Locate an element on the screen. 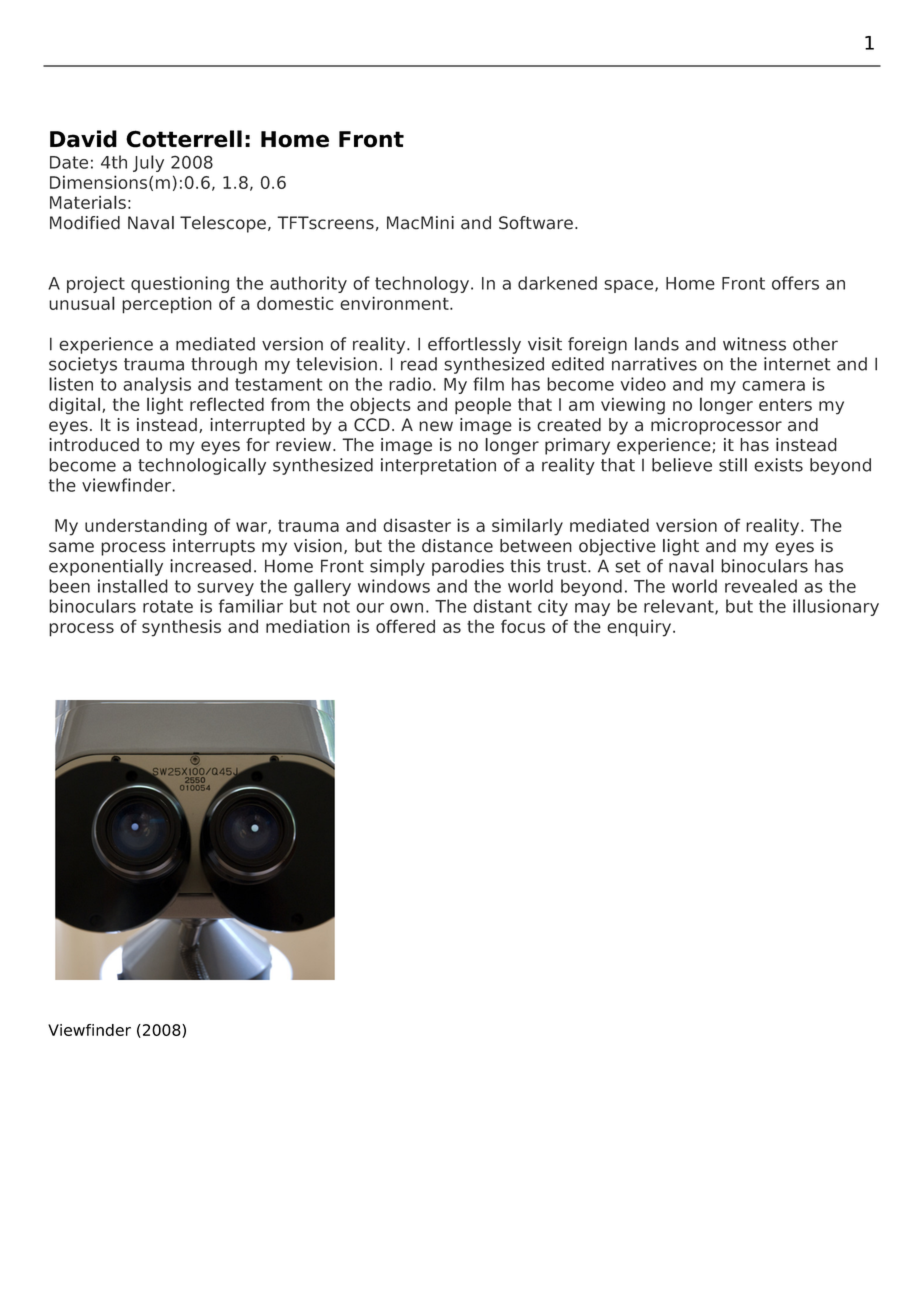 The height and width of the screenshot is (1308, 924). disaster is located at coordinates (417, 525).
